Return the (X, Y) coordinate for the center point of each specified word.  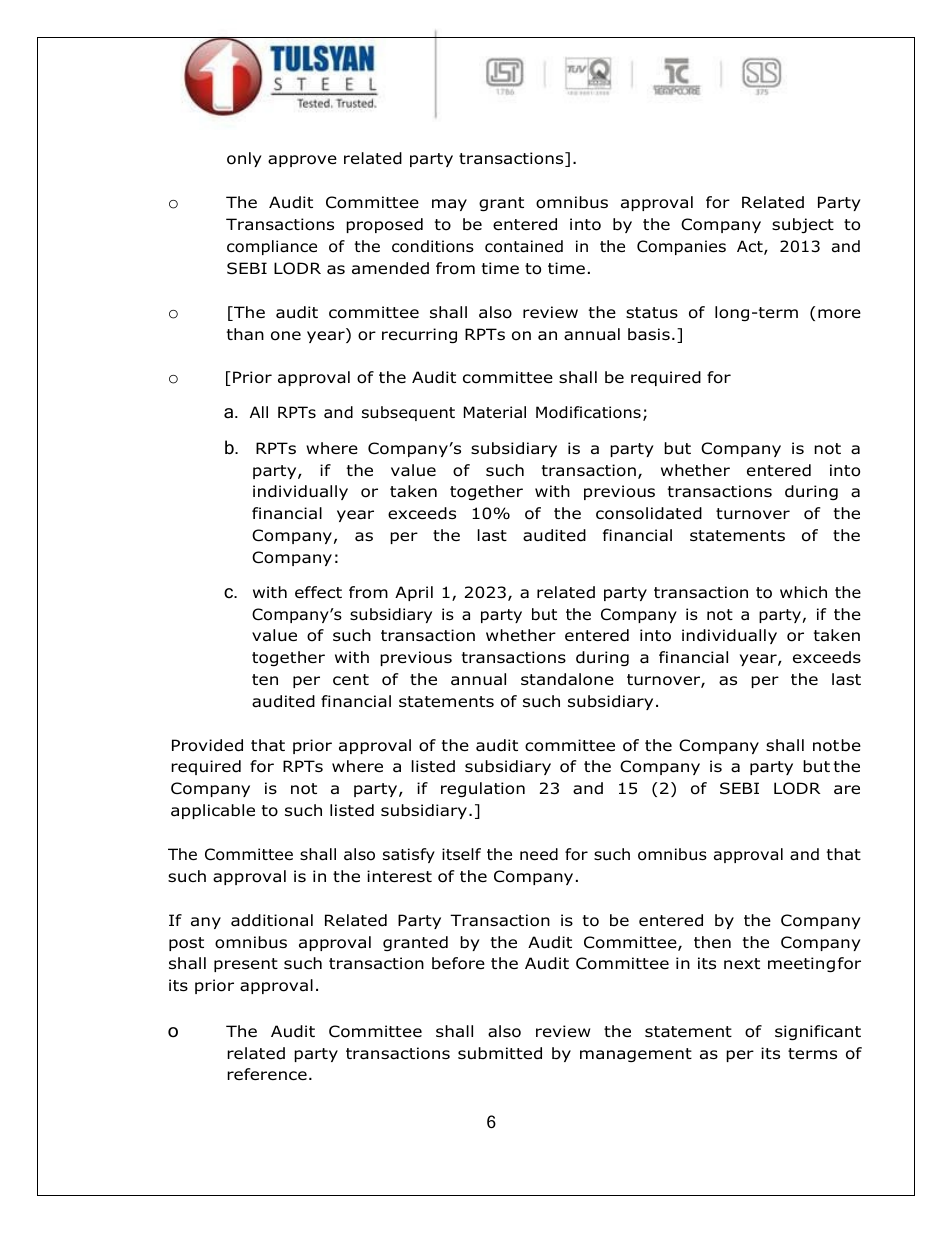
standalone (567, 679)
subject (803, 225)
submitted (500, 1053)
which (803, 592)
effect (318, 592)
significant (818, 1032)
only (244, 159)
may (449, 205)
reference (267, 1074)
